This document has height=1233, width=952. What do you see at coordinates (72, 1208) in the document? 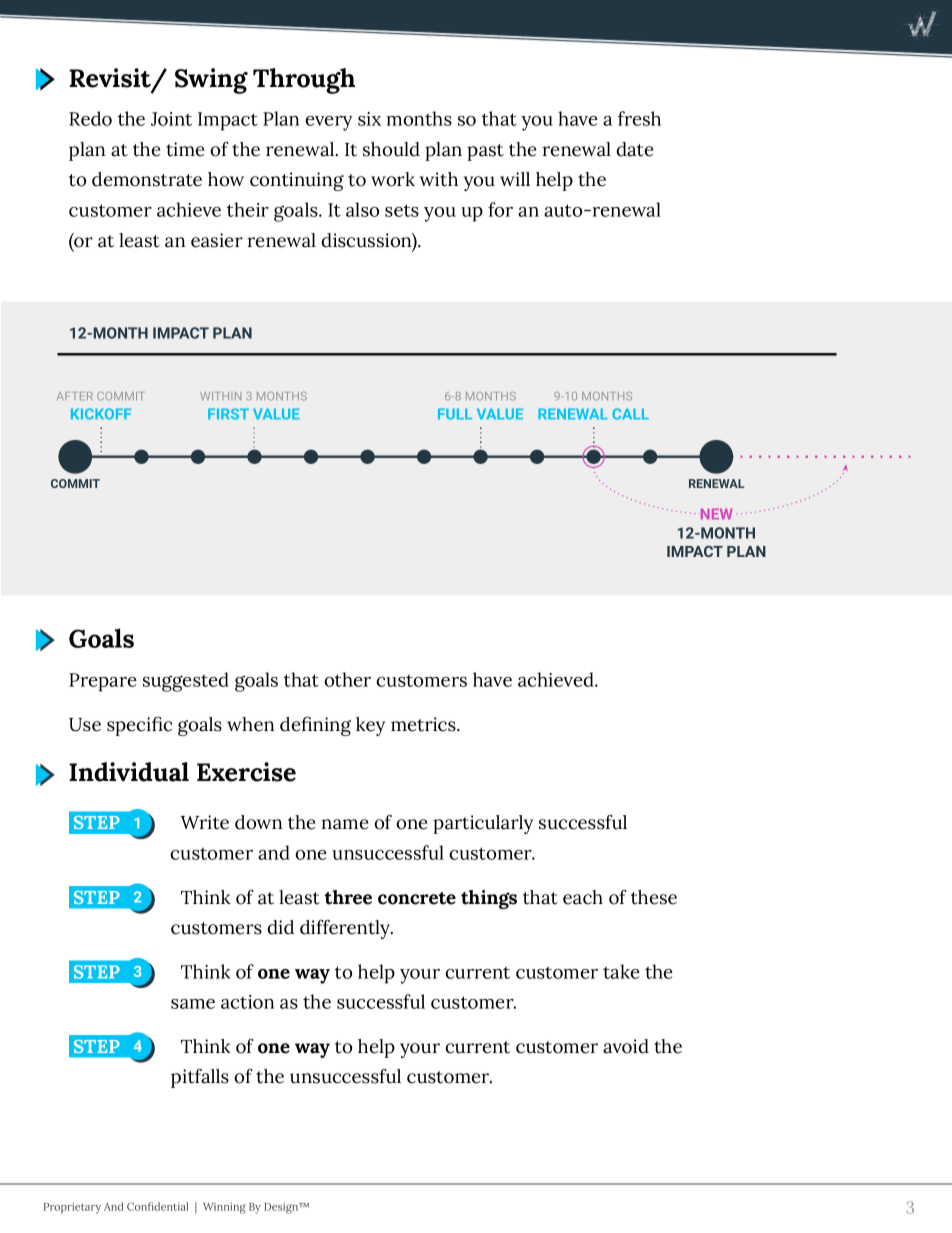
I see `Proprietary` at bounding box center [72, 1208].
